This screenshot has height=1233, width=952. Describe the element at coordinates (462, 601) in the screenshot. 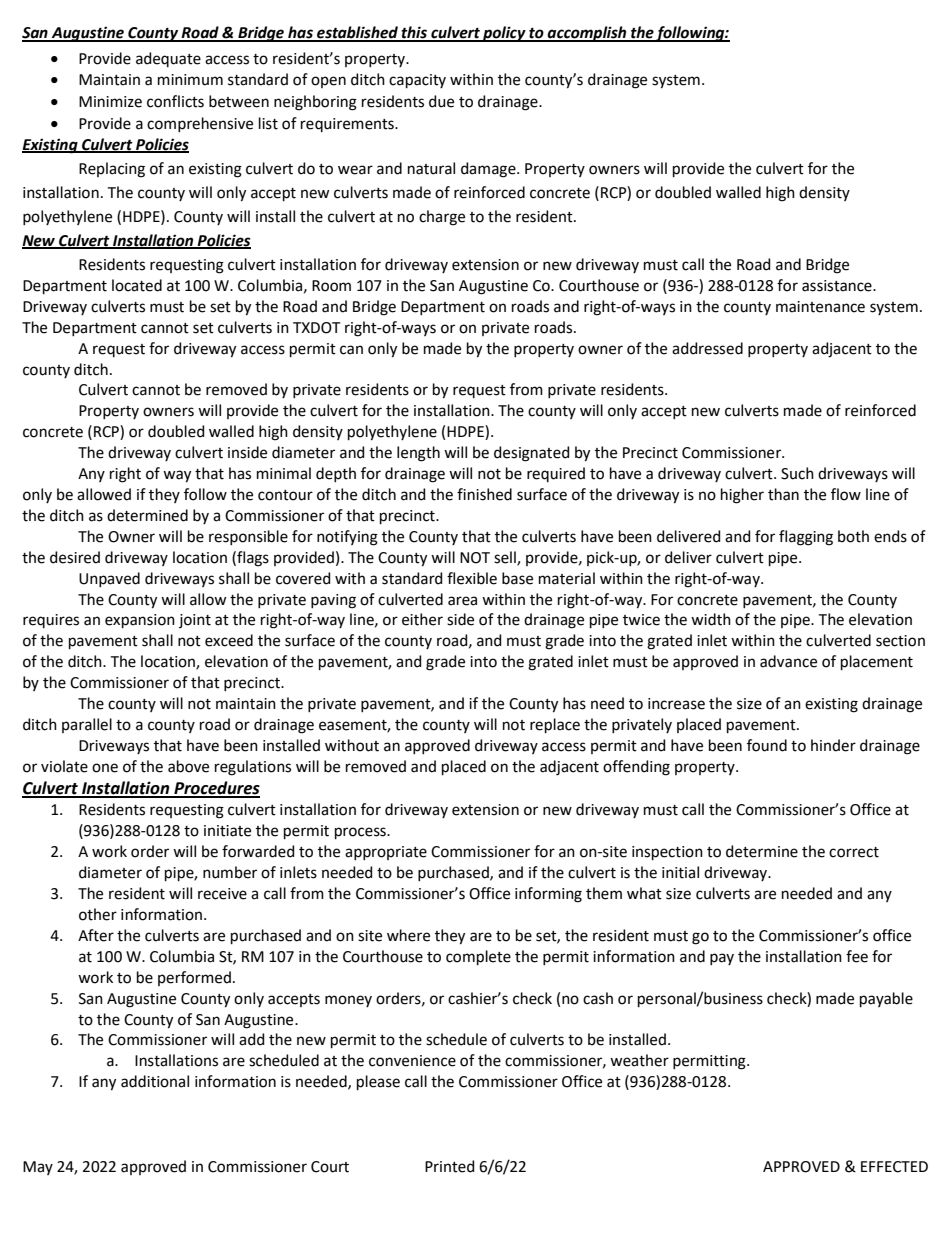

I see `area` at that location.
